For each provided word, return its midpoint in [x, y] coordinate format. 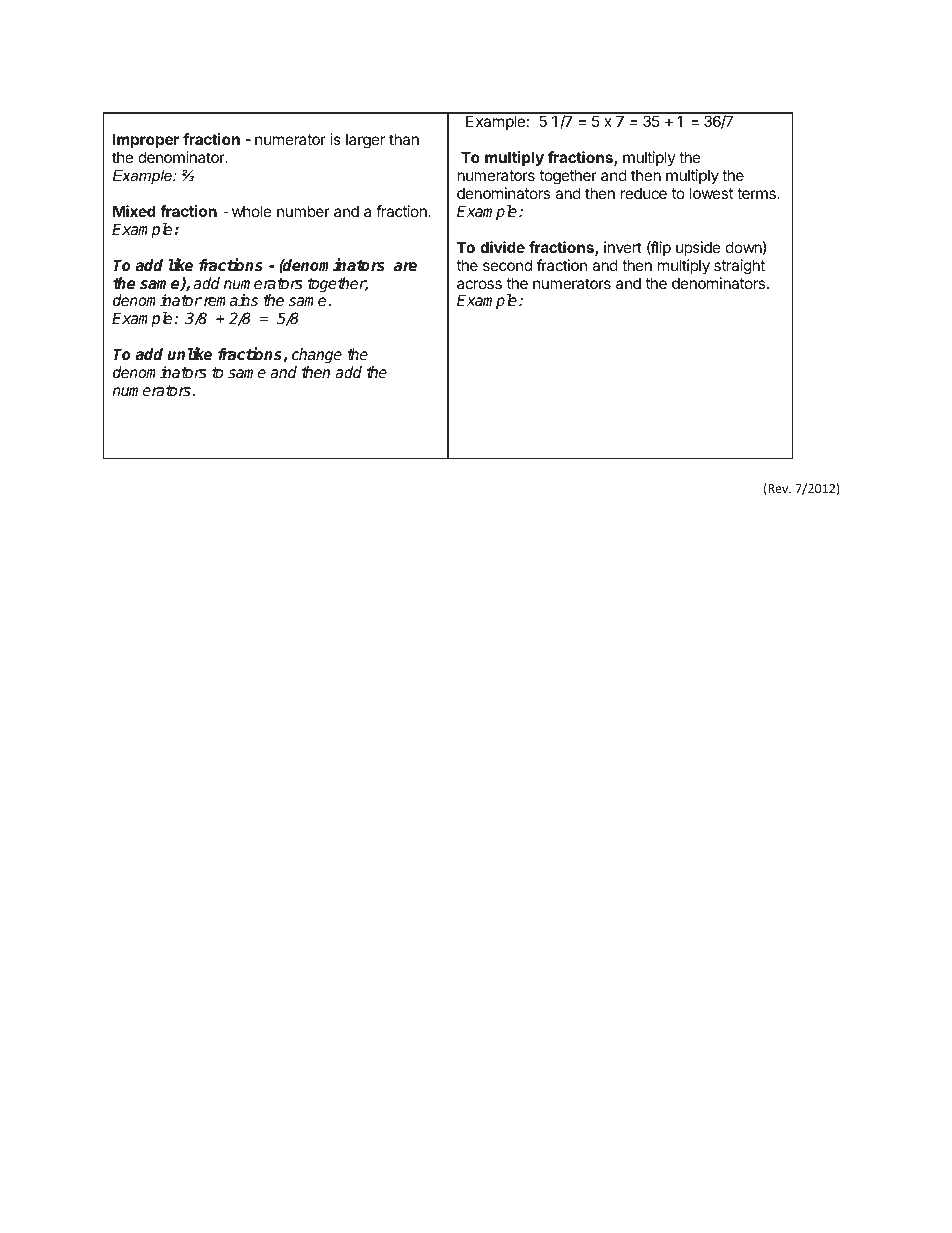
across [479, 284]
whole [252, 211]
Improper [146, 140]
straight [739, 267]
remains [231, 300]
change [317, 356]
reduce [644, 193]
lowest [711, 193]
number [303, 211]
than [404, 139]
